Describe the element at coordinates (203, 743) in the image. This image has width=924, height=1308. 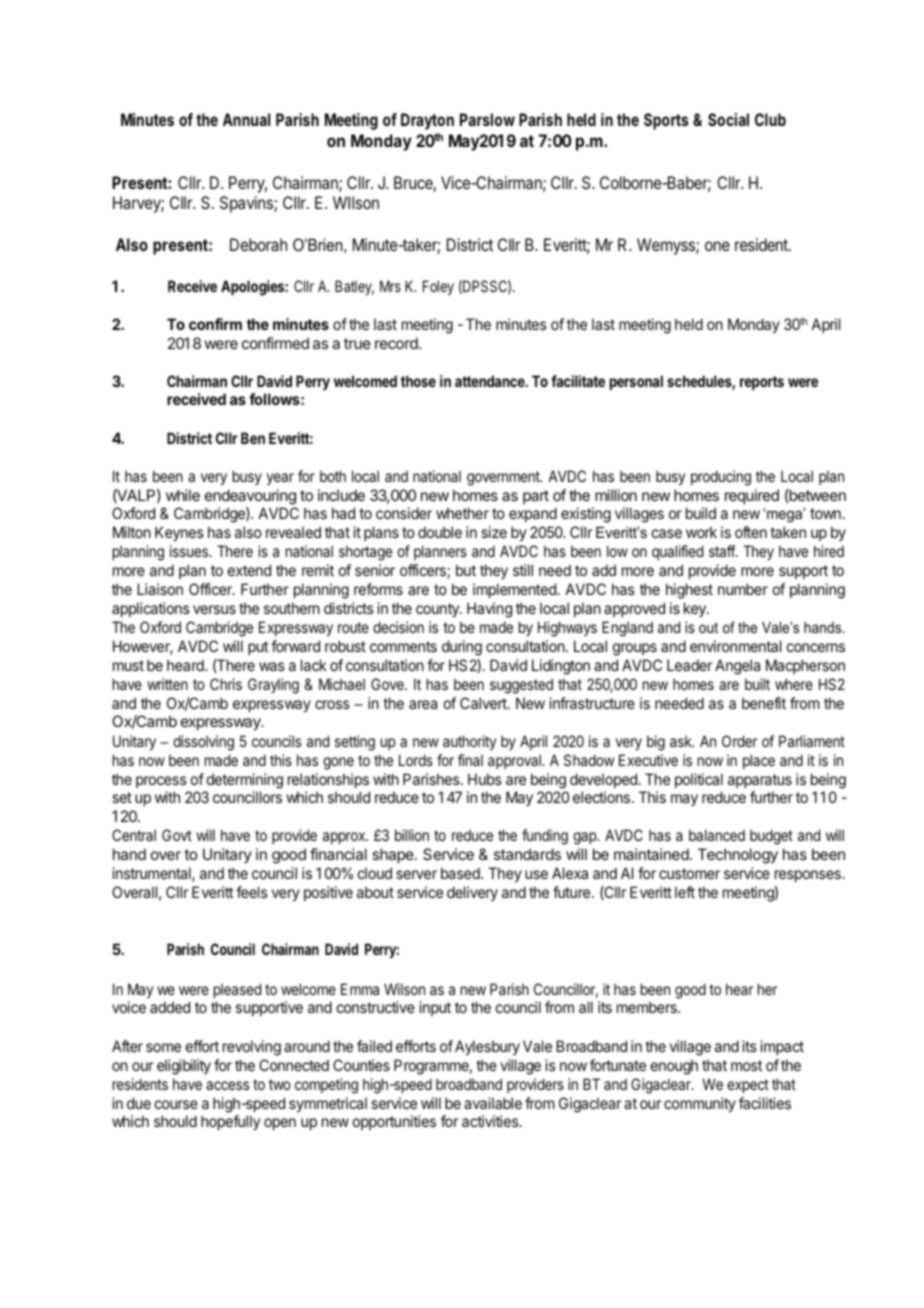
I see `dissolving` at that location.
